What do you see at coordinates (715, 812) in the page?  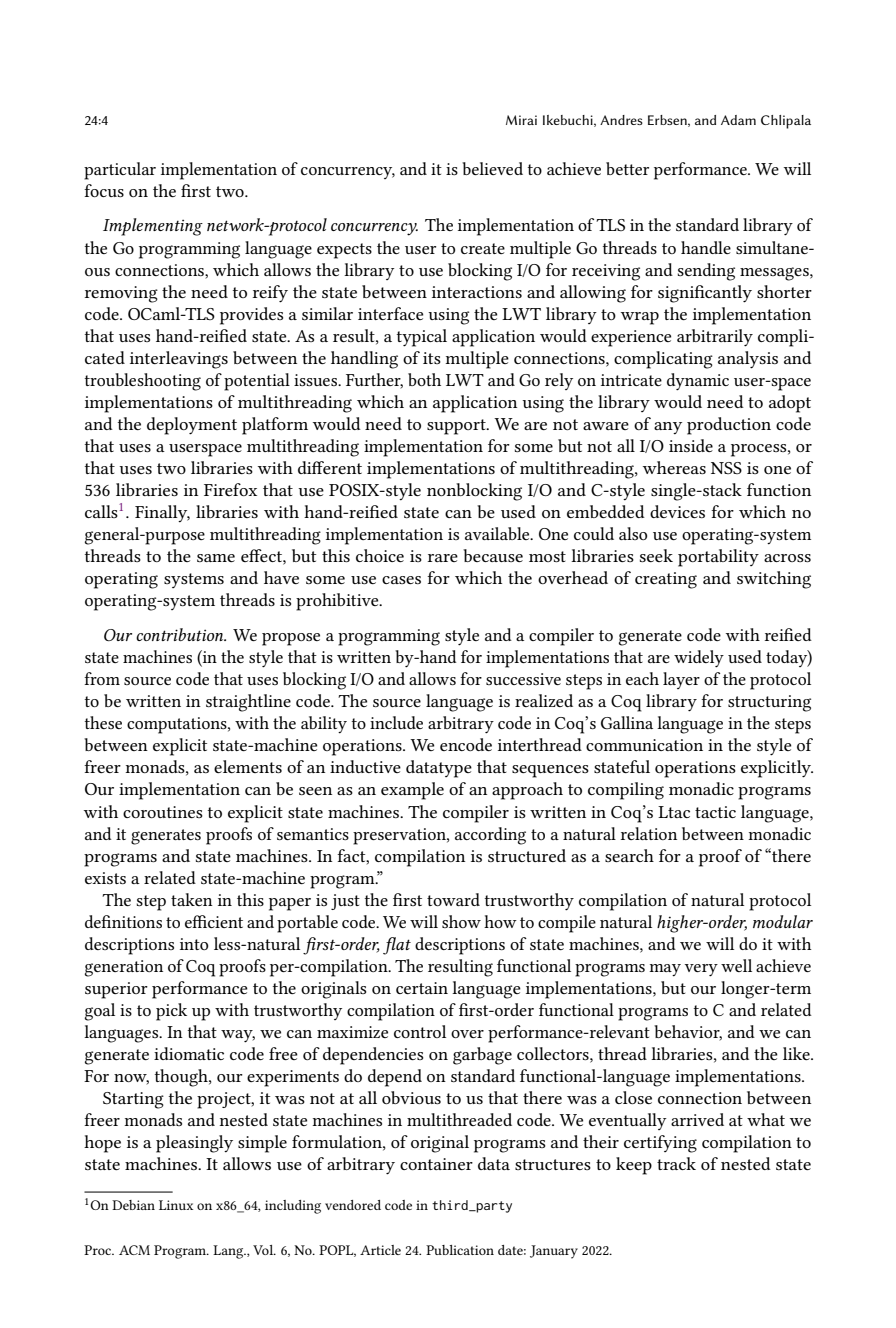 I see `tactic` at bounding box center [715, 812].
